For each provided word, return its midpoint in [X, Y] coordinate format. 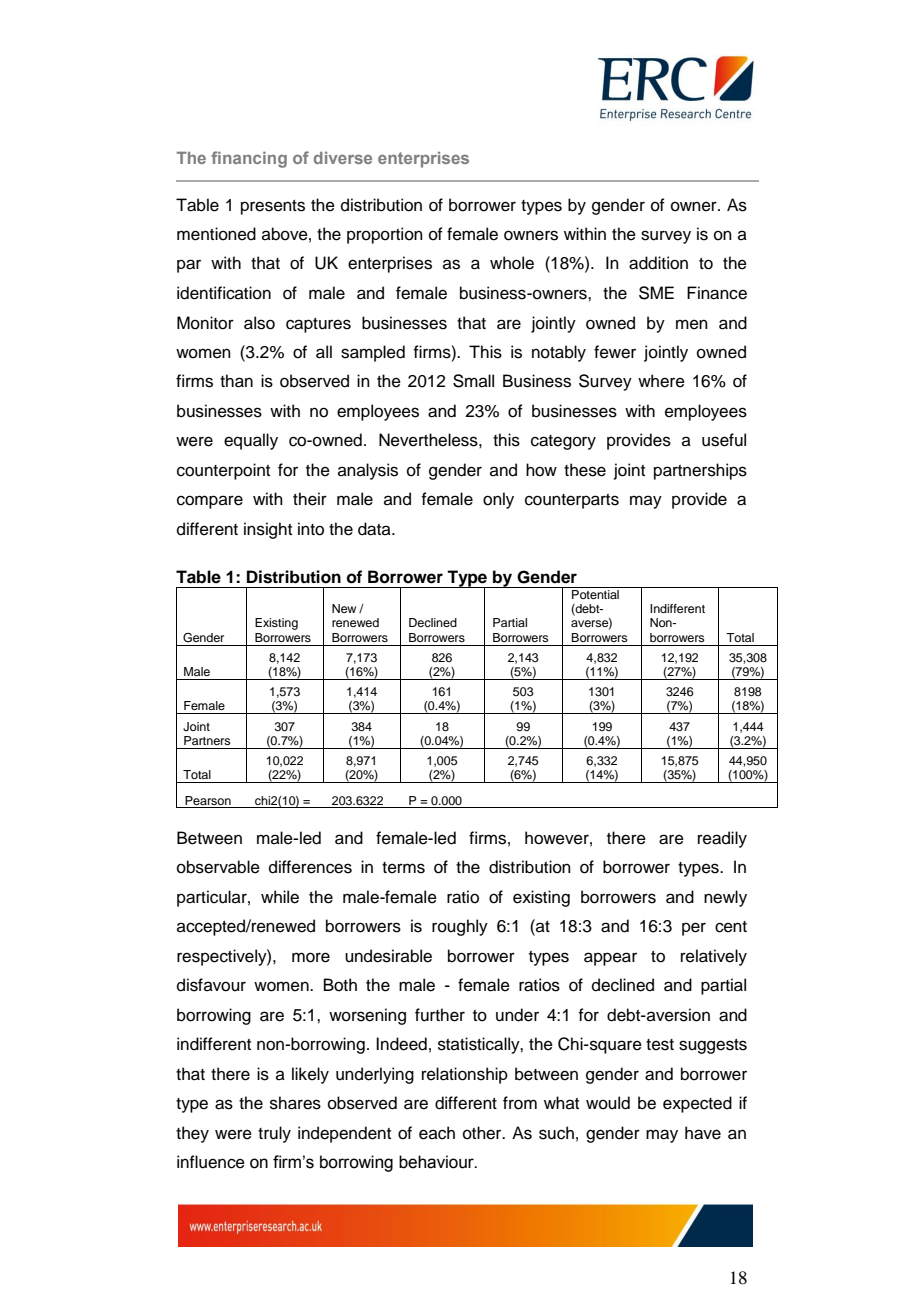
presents [273, 207]
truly [274, 1134]
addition [658, 263]
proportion [385, 235]
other [483, 1133]
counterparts [572, 501]
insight [268, 530]
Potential [595, 593]
